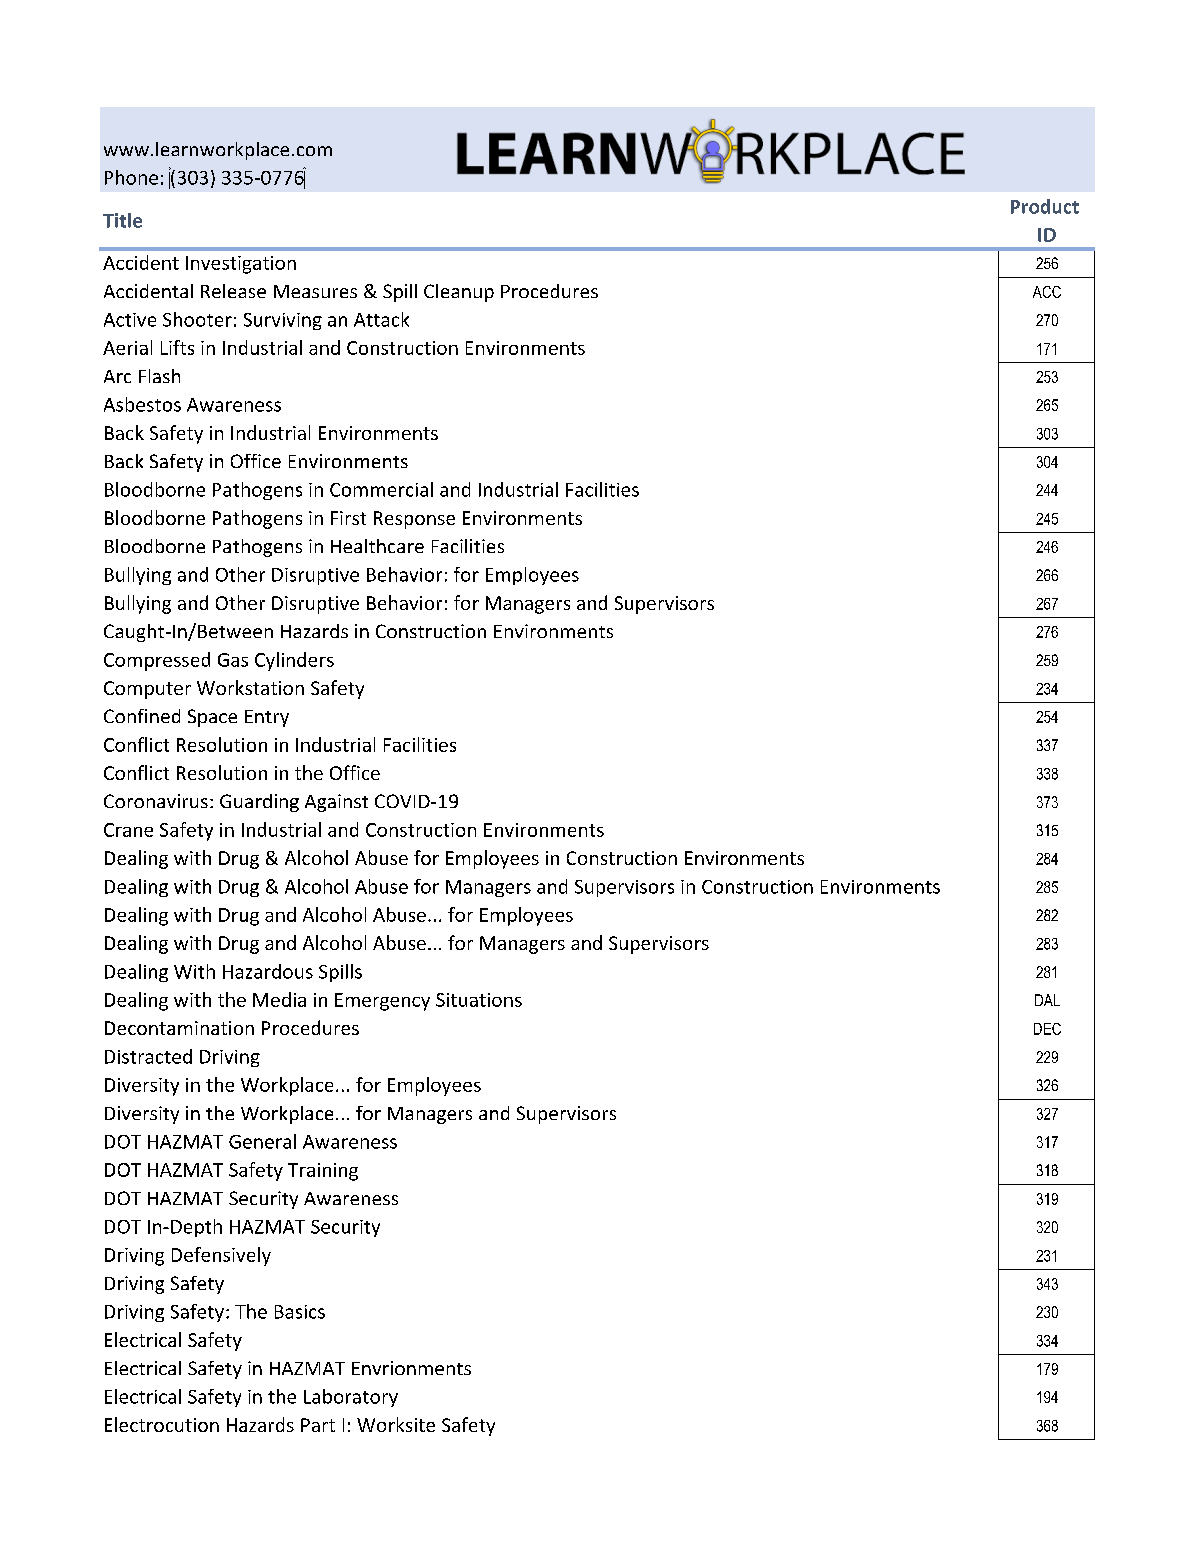  I want to click on DAL, so click(1047, 1000).
